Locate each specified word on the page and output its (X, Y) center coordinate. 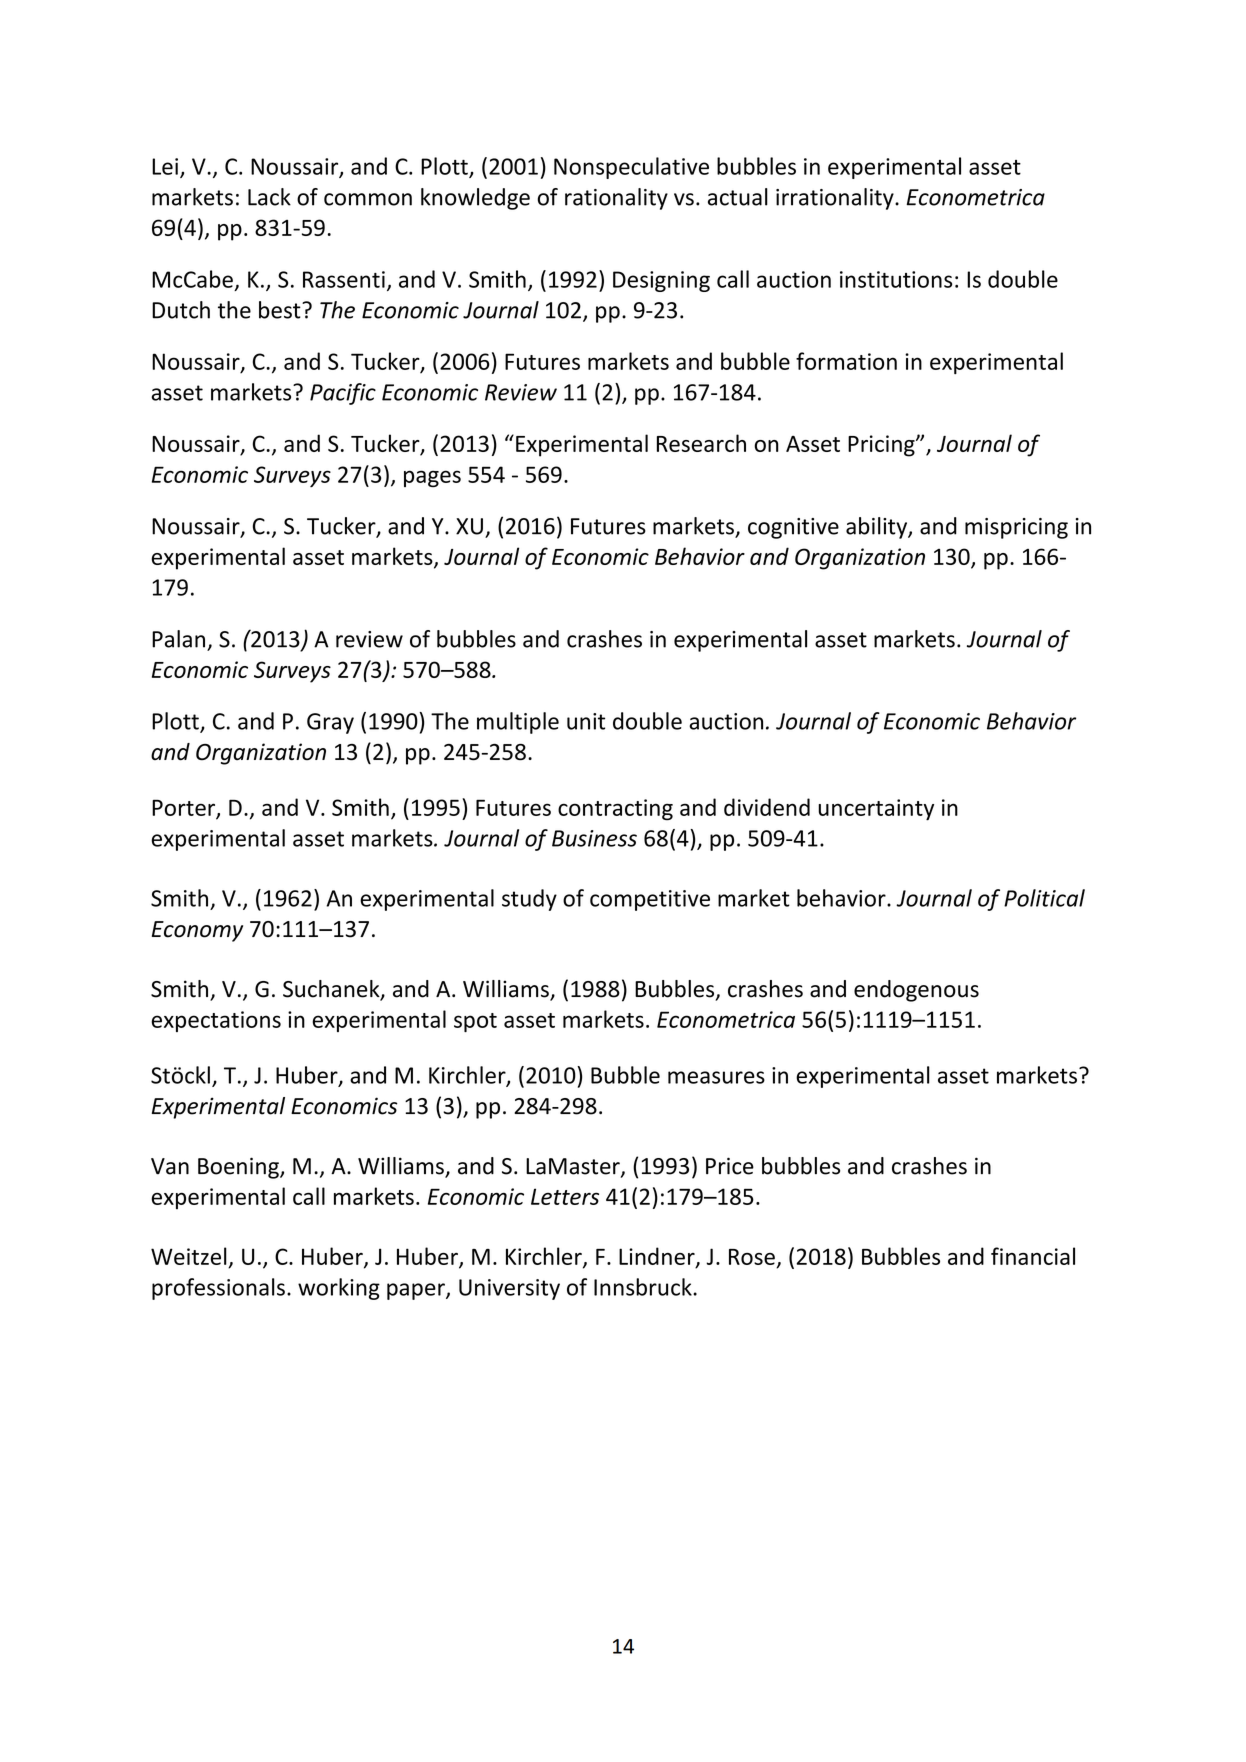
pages (432, 478)
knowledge (475, 199)
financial (1033, 1256)
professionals (218, 1289)
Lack (269, 197)
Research (701, 443)
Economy (197, 931)
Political (1044, 898)
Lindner (658, 1257)
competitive (650, 900)
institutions (896, 279)
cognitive (793, 528)
